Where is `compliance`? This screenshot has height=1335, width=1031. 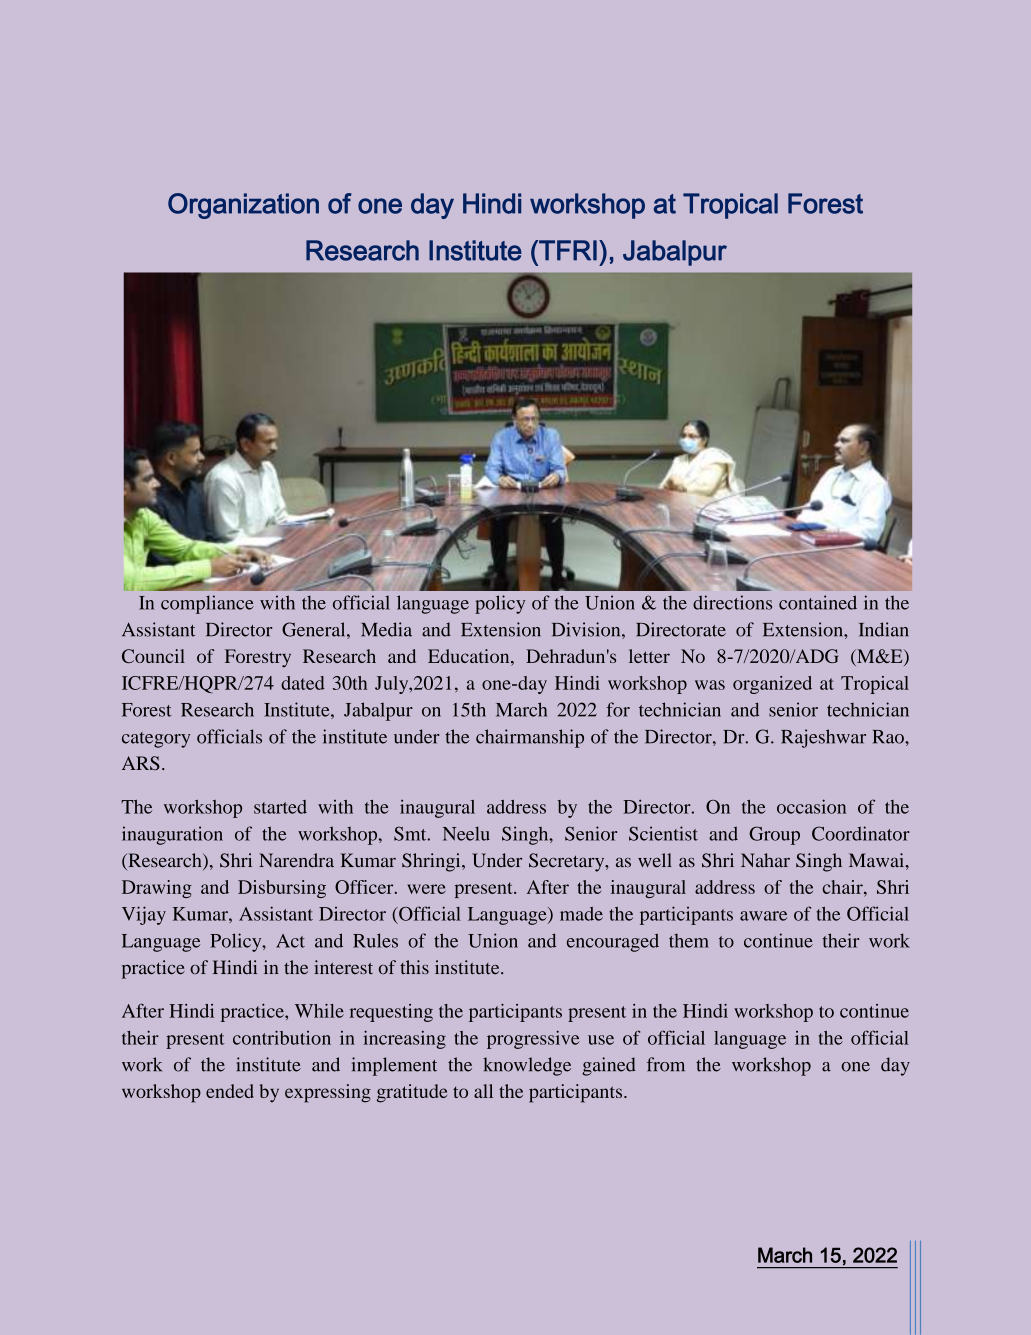 compliance is located at coordinates (207, 604).
